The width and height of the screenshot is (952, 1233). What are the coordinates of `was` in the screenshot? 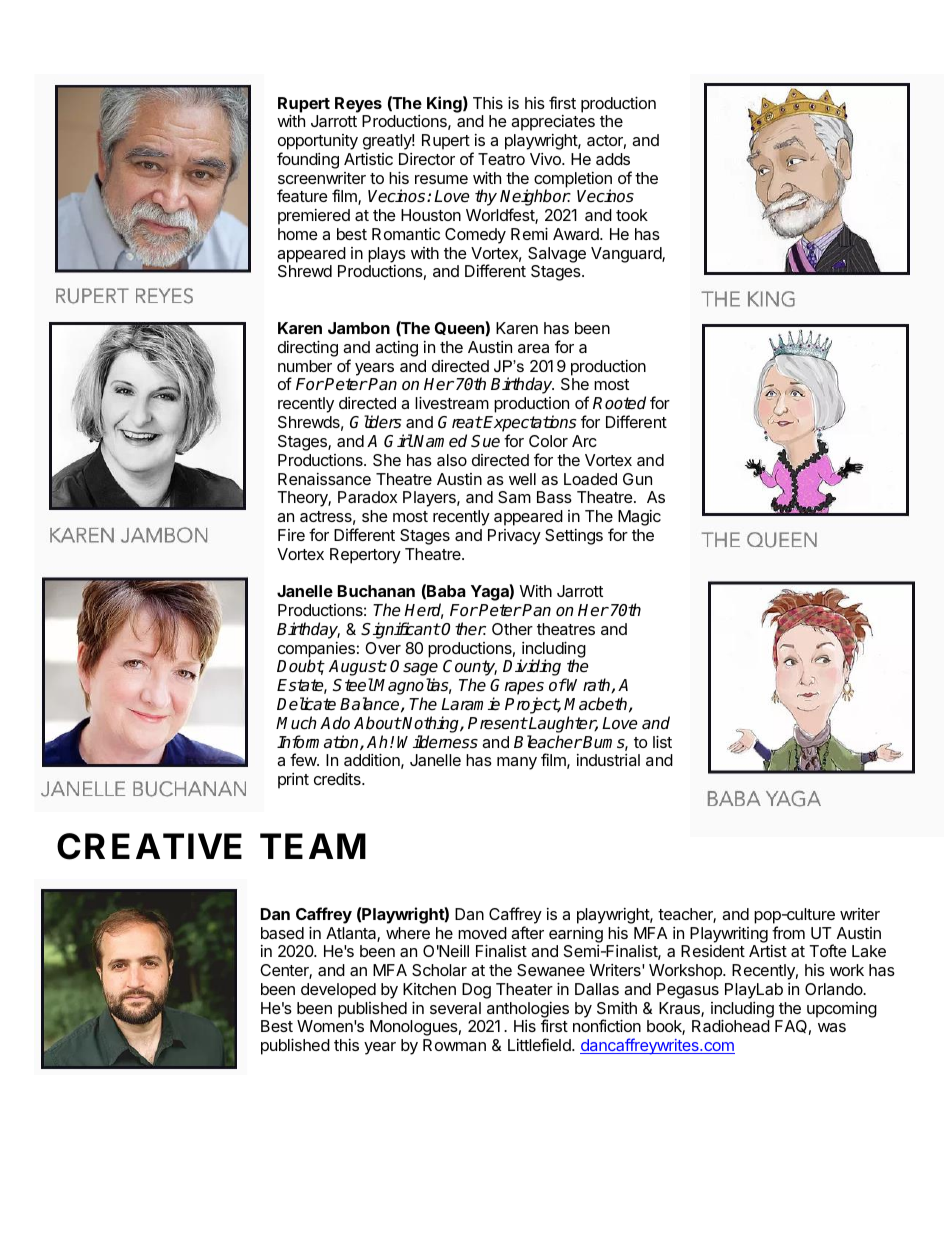 It's located at (832, 1027).
